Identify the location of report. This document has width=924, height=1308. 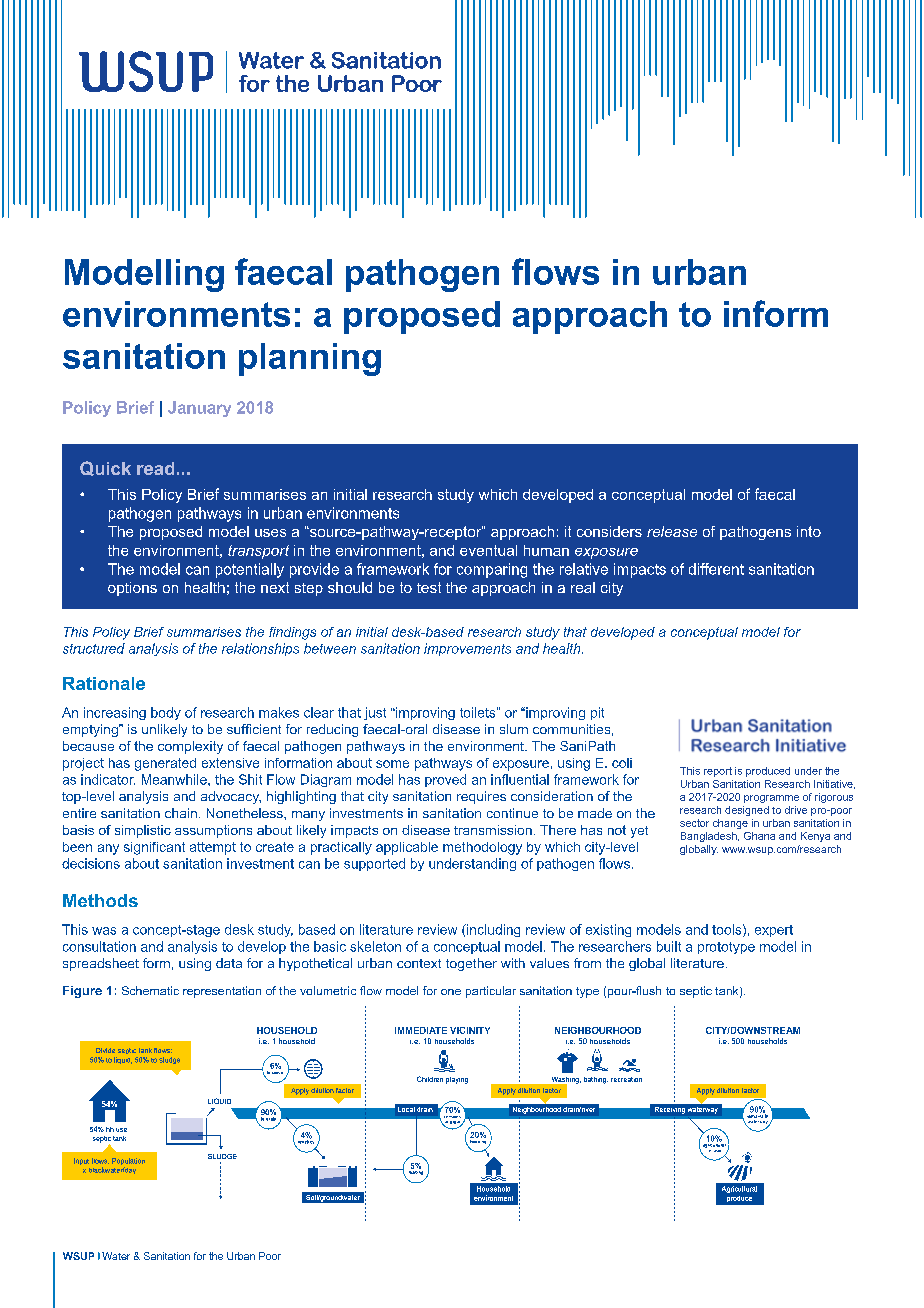
(718, 772).
